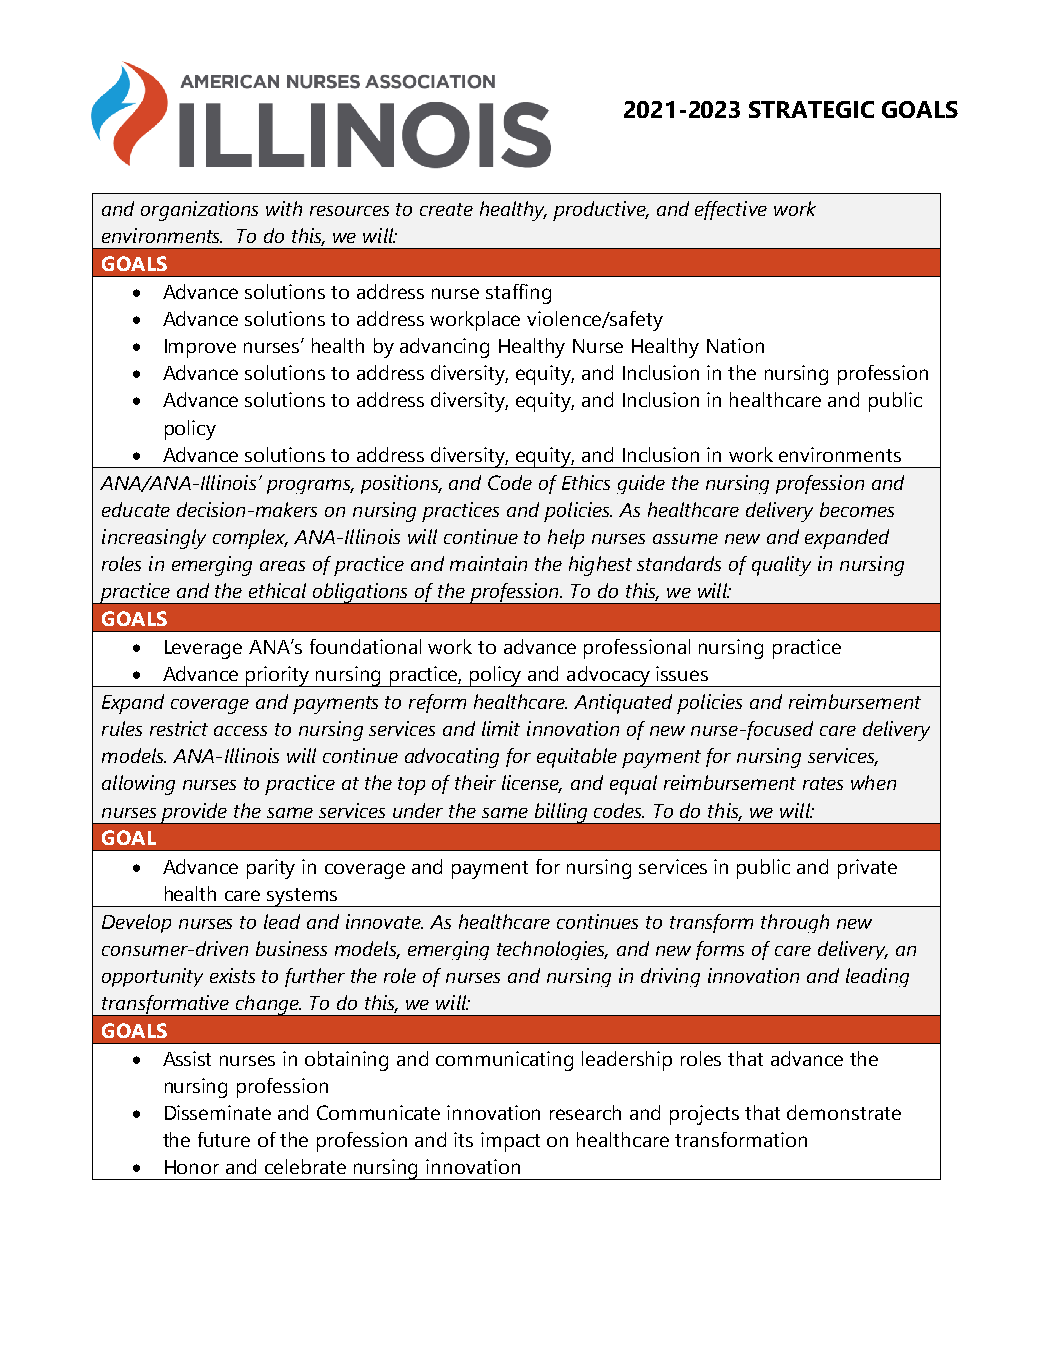  Describe the element at coordinates (823, 783) in the screenshot. I see `rates` at that location.
